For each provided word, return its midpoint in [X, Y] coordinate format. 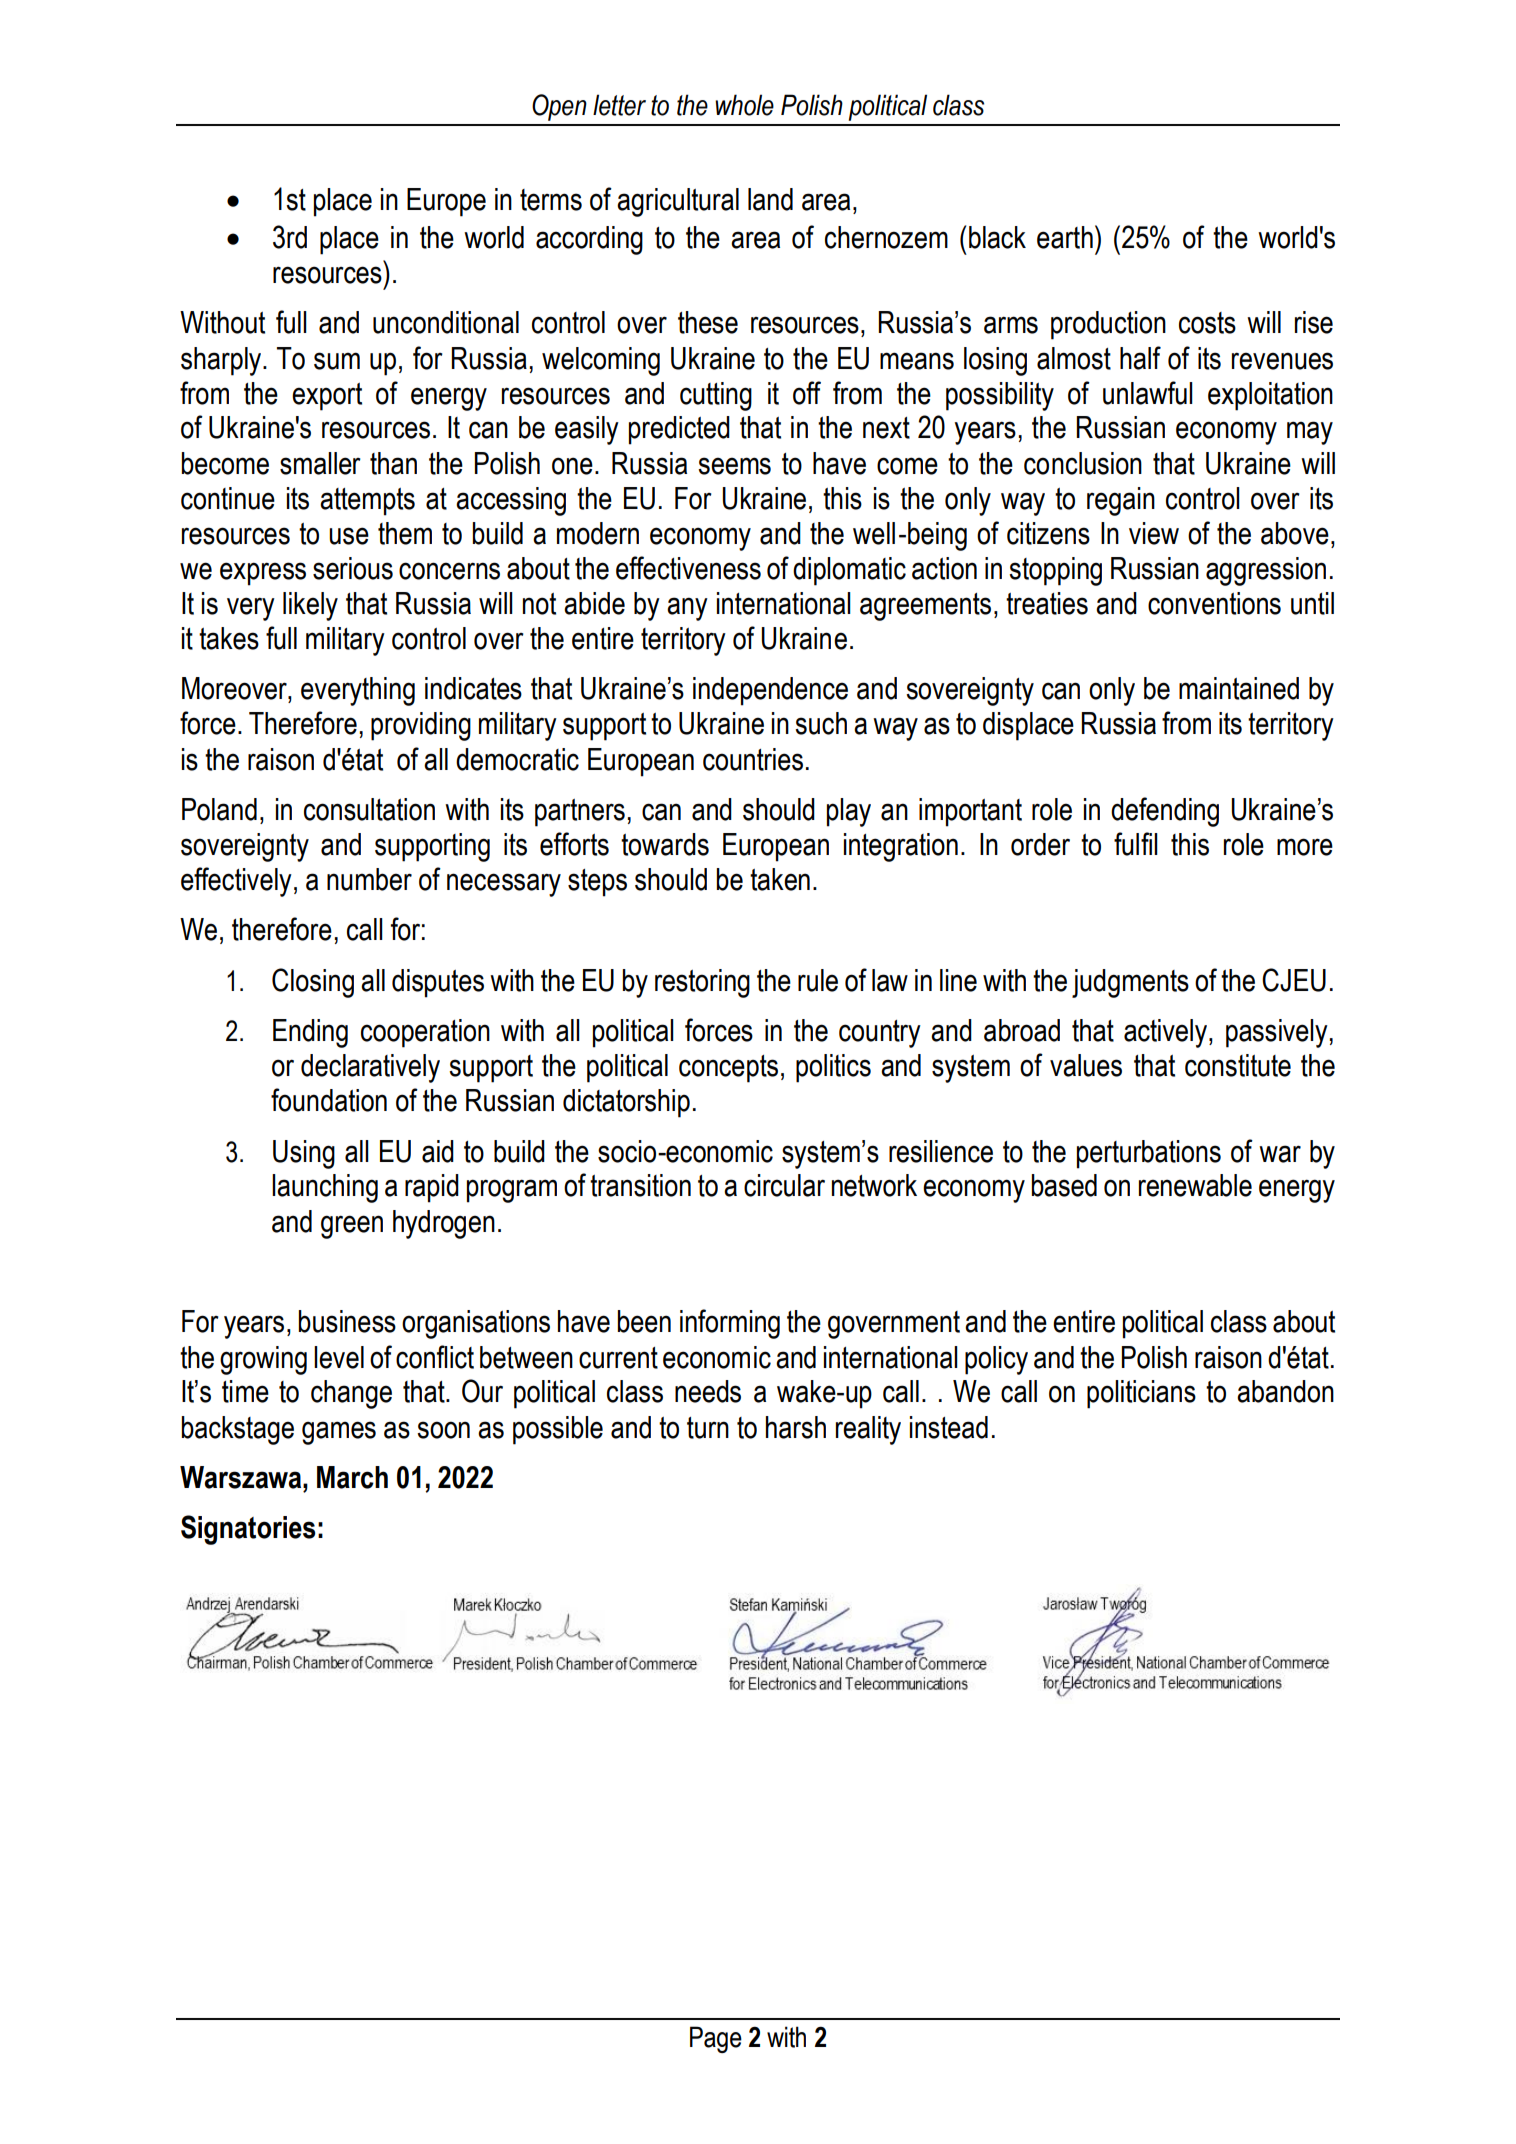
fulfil [1136, 844]
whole [744, 105]
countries [753, 759]
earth [1065, 237]
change [351, 1394]
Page [716, 2039]
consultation [369, 809]
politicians [1141, 1394]
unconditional [446, 322]
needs [708, 1391]
